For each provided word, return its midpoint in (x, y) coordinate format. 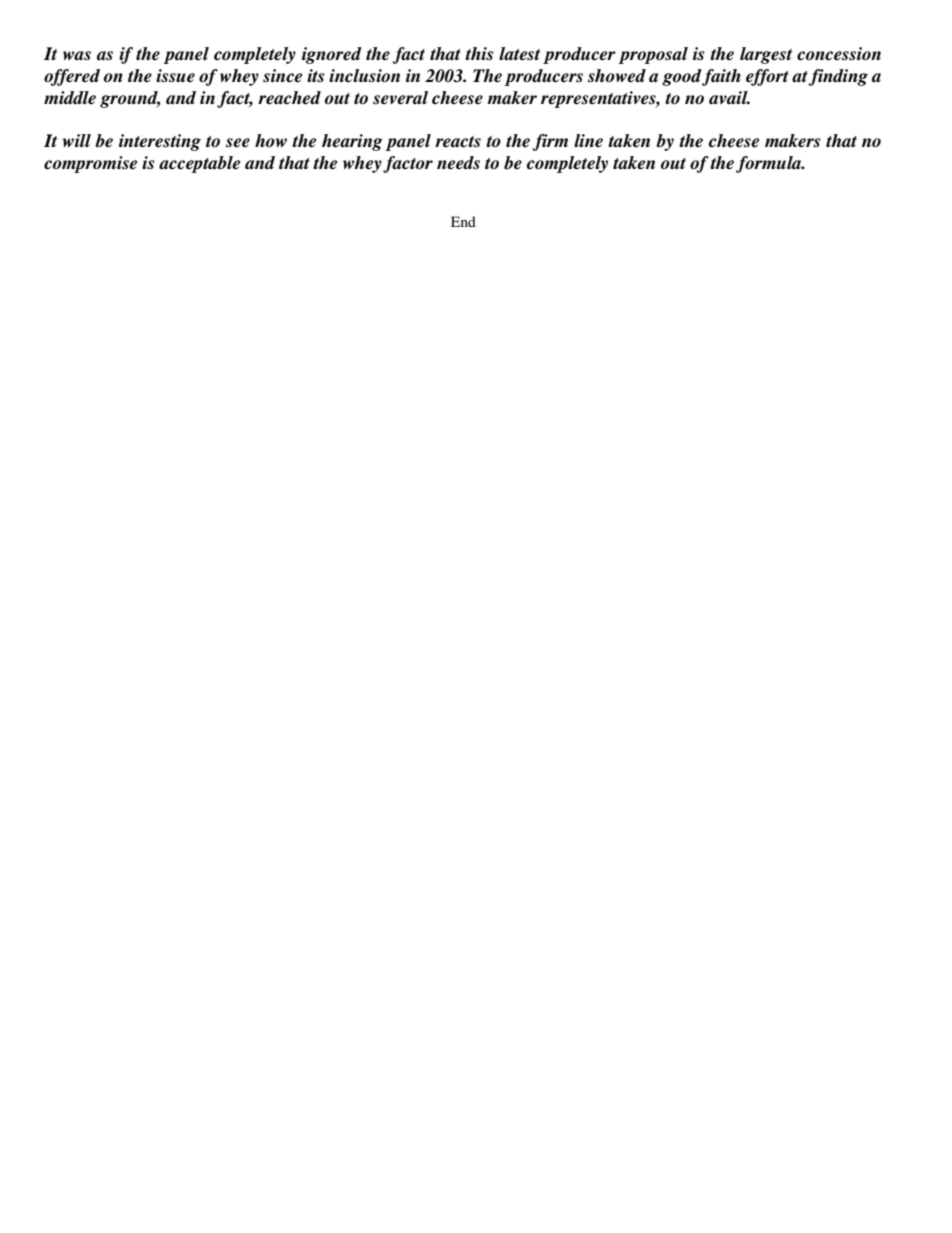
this (479, 54)
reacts (458, 142)
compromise (90, 164)
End (463, 221)
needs (458, 163)
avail (729, 98)
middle (70, 98)
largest (766, 55)
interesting (160, 142)
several (400, 98)
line (588, 141)
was (77, 56)
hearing (352, 142)
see (238, 143)
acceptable (199, 164)
